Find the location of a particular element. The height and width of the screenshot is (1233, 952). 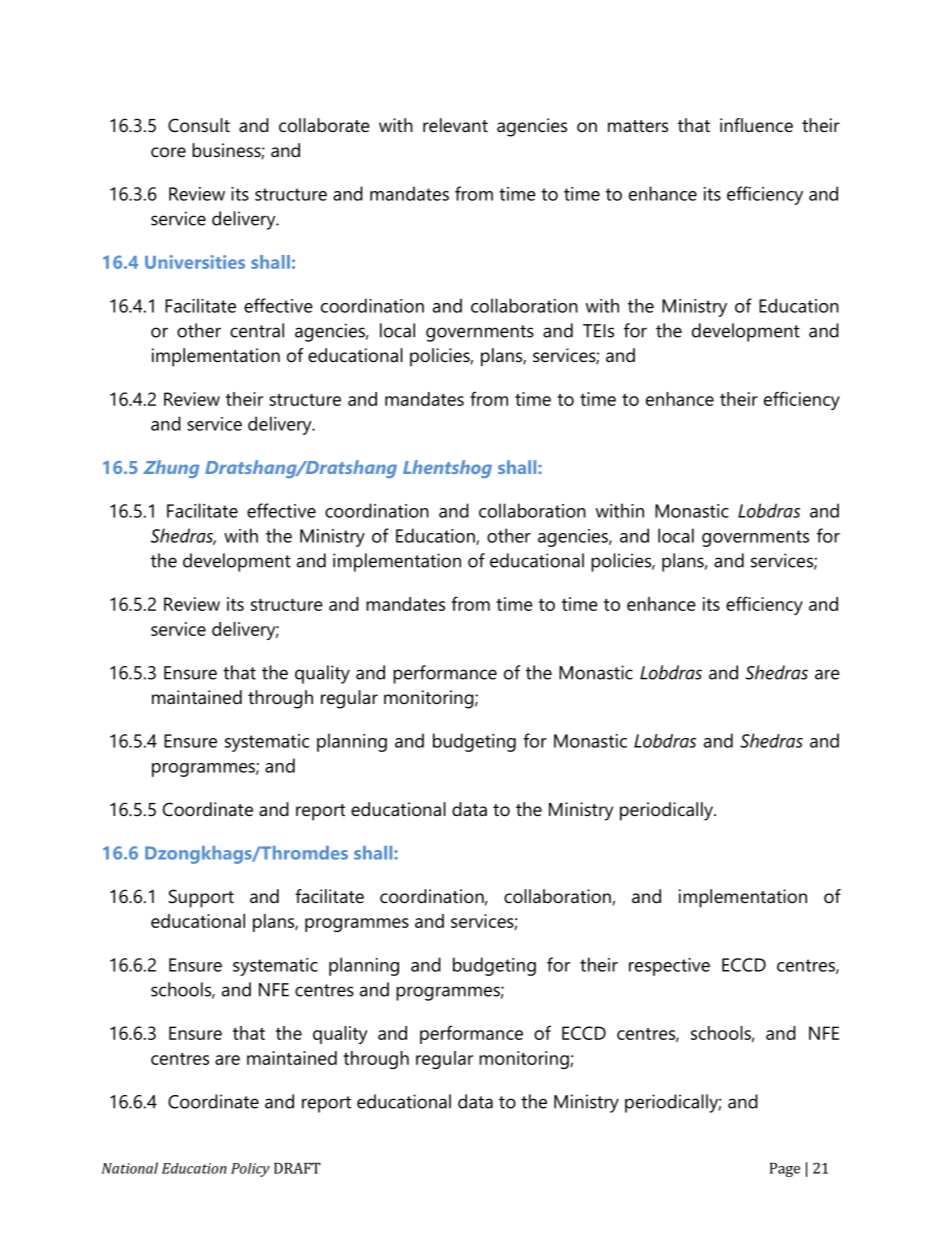

influence is located at coordinates (756, 125).
